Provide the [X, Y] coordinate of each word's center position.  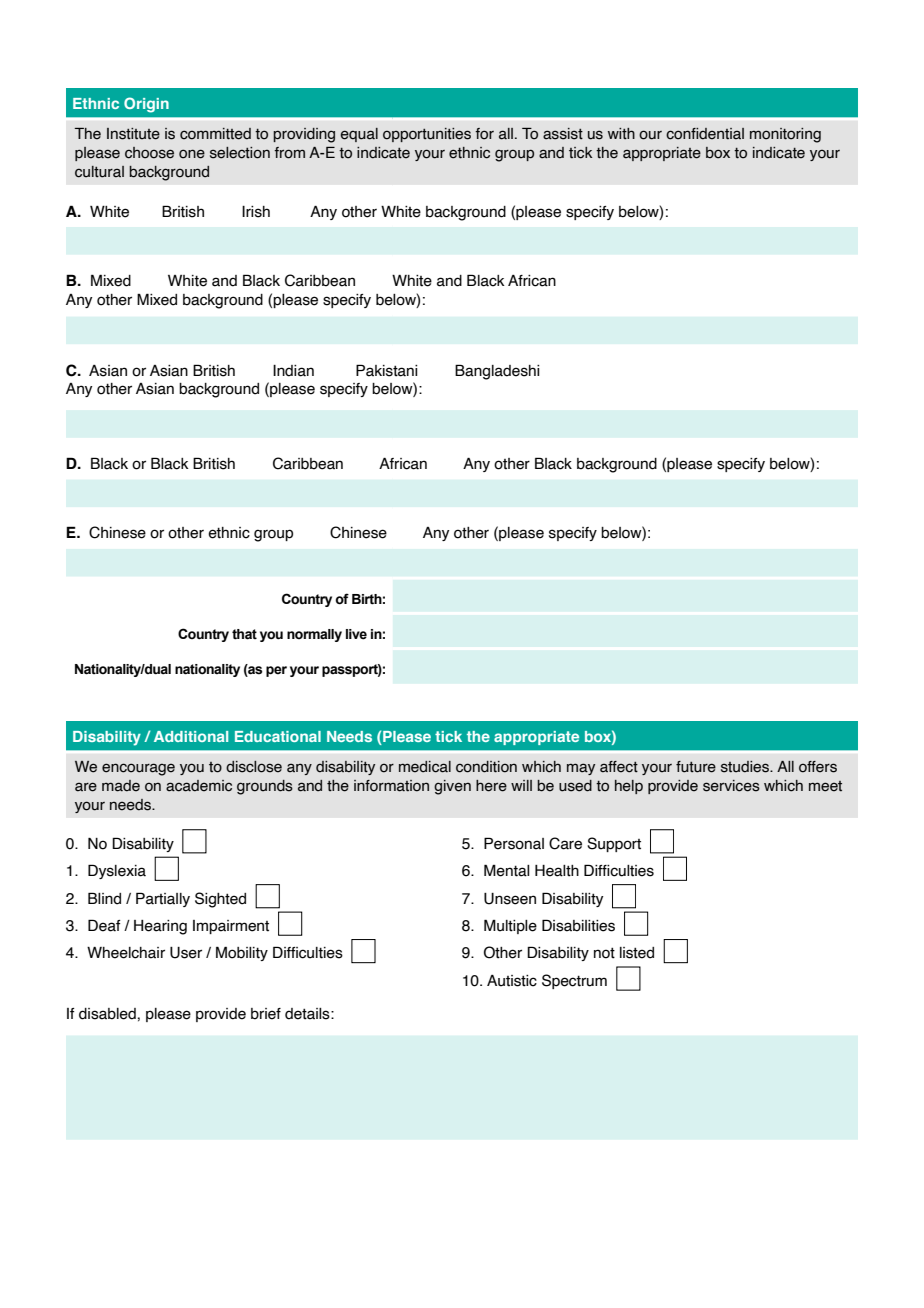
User [186, 953]
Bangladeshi [497, 372]
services [731, 786]
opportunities [427, 135]
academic [199, 786]
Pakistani [386, 370]
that [244, 634]
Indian [293, 371]
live [356, 634]
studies [746, 767]
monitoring [785, 135]
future [696, 767]
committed [215, 134]
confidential [705, 134]
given [452, 787]
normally [314, 635]
